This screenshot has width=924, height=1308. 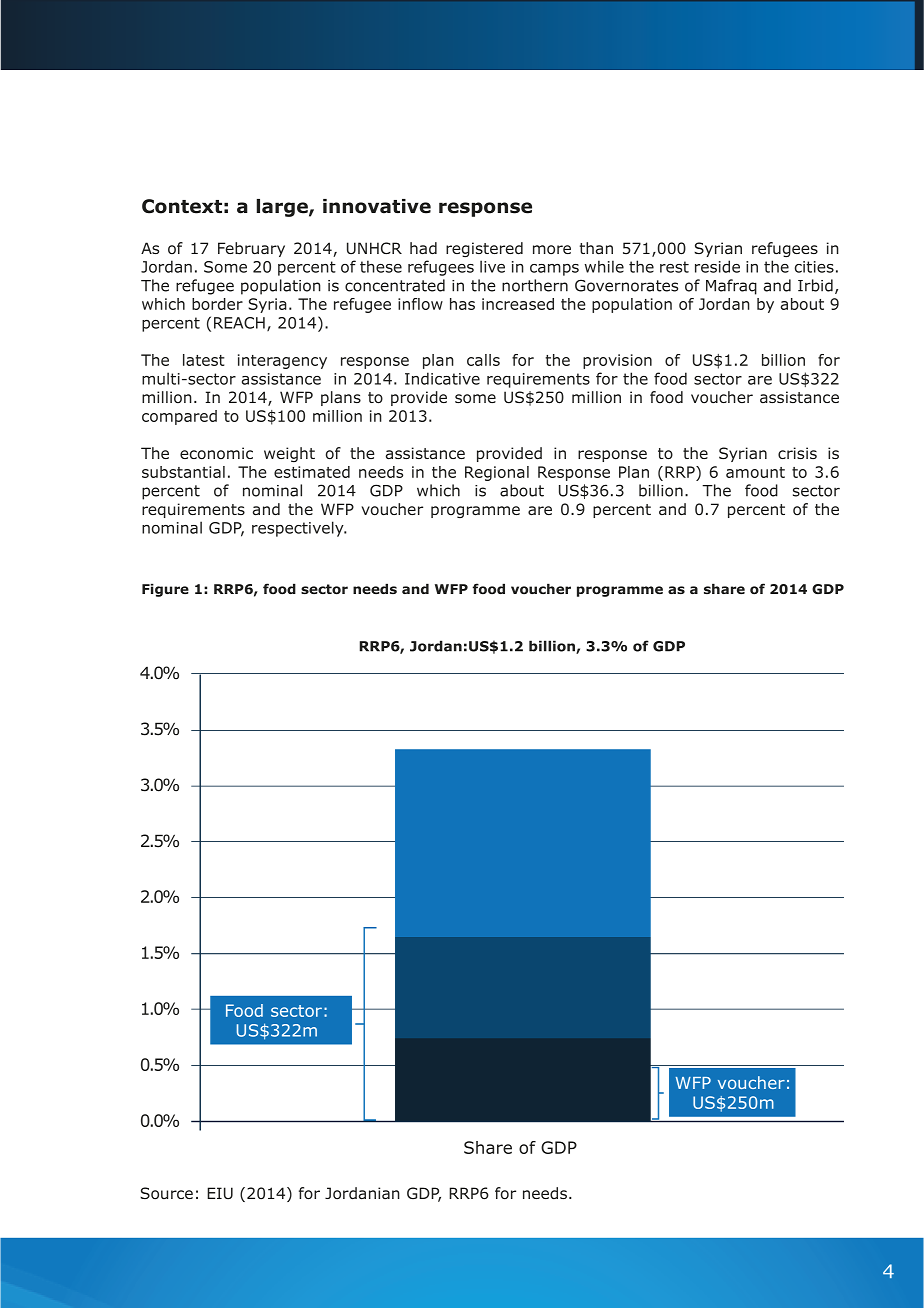 What do you see at coordinates (251, 249) in the screenshot?
I see `February` at bounding box center [251, 249].
